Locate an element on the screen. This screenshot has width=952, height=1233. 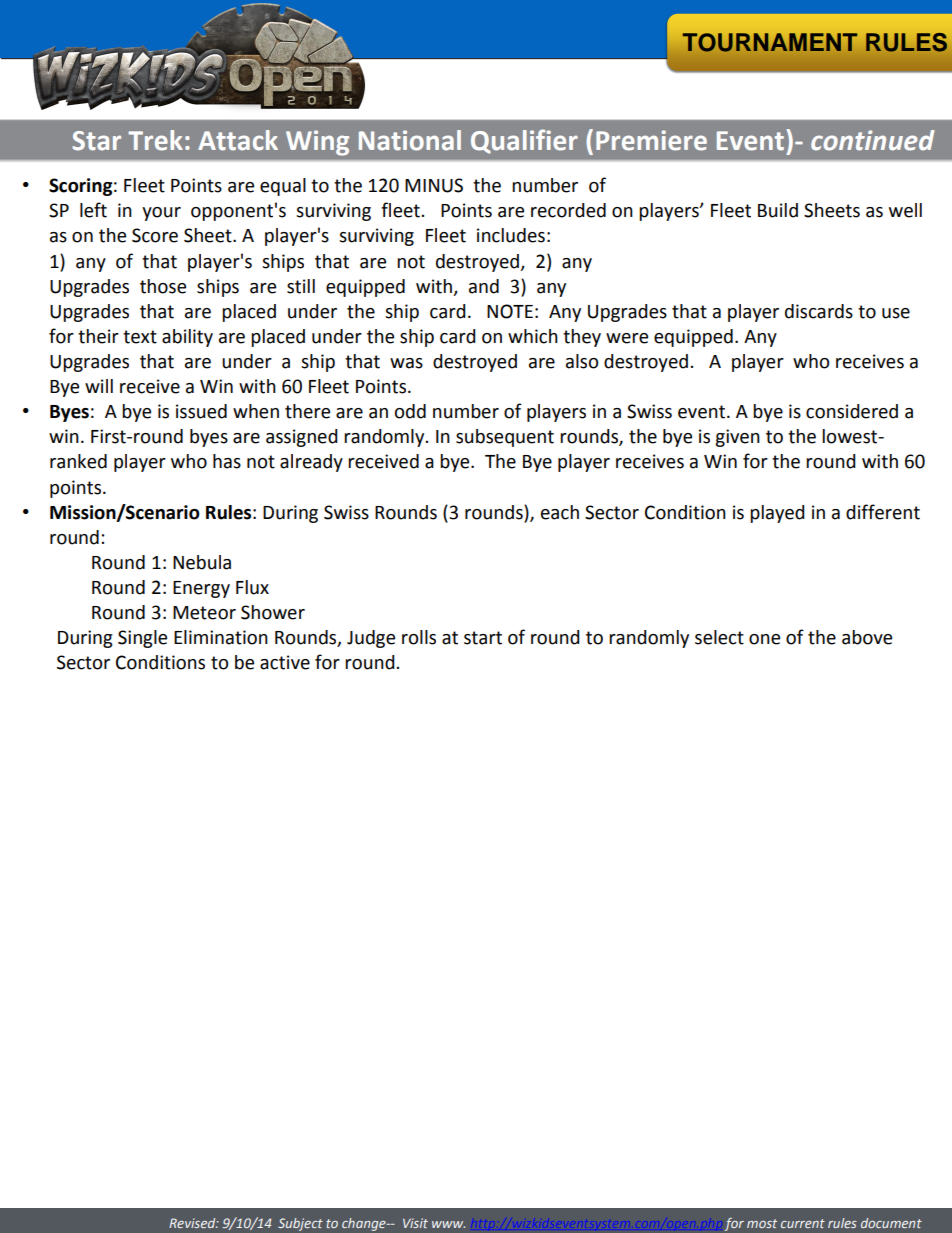
Trek is located at coordinates (155, 140).
